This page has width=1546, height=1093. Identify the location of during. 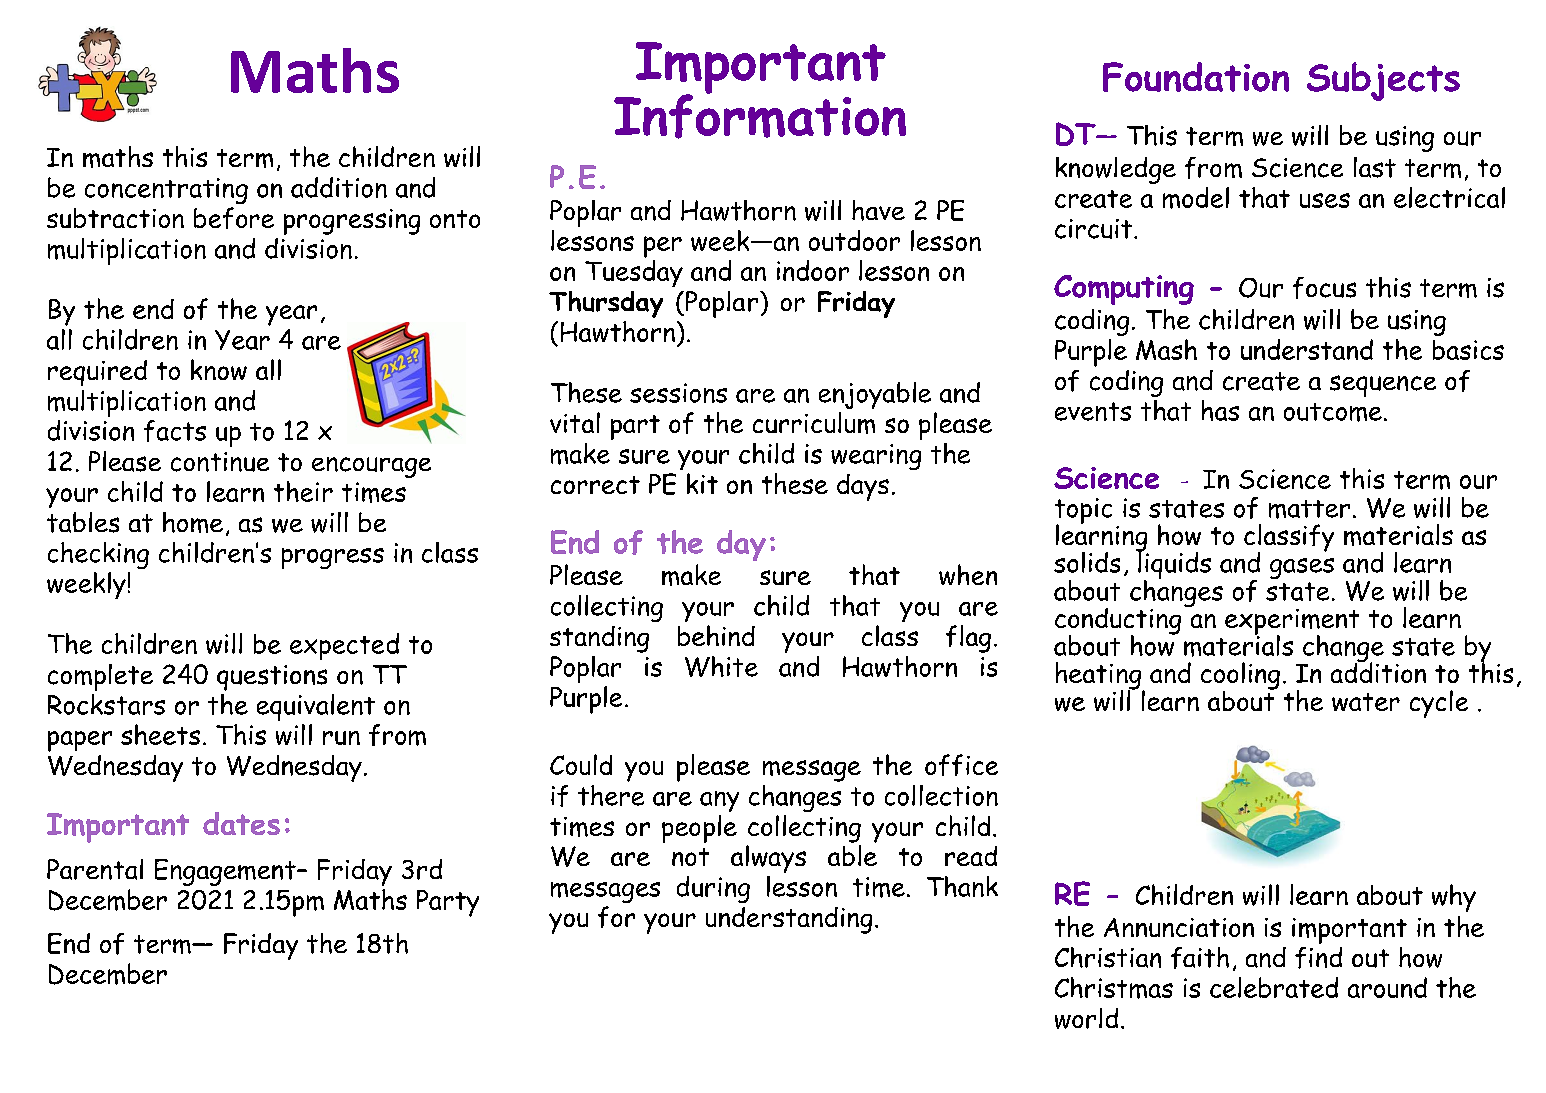
(713, 889).
